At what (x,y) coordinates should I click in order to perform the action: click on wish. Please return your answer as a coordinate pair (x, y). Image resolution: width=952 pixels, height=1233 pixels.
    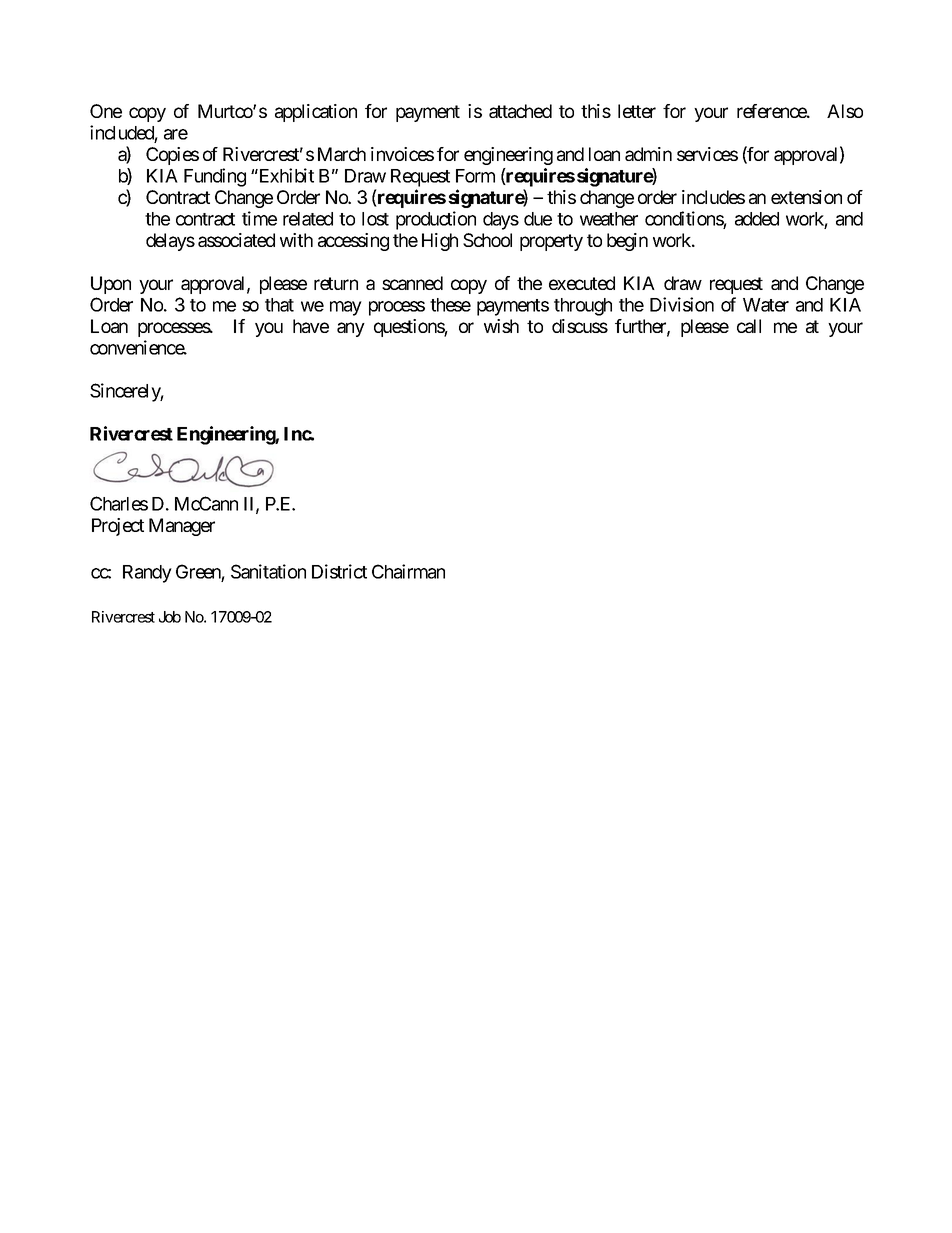
    Looking at the image, I should click on (501, 326).
